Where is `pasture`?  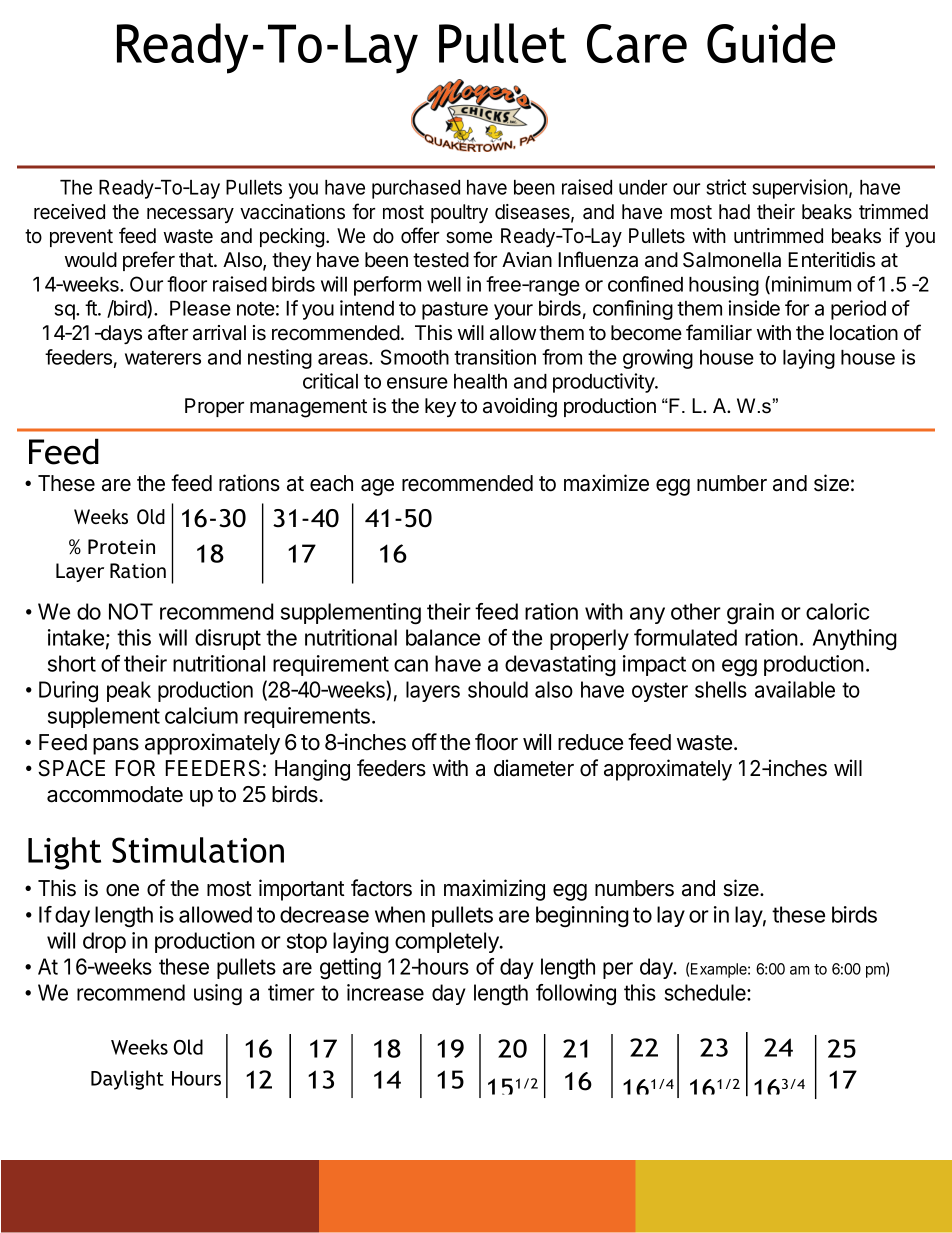 pasture is located at coordinates (455, 311).
